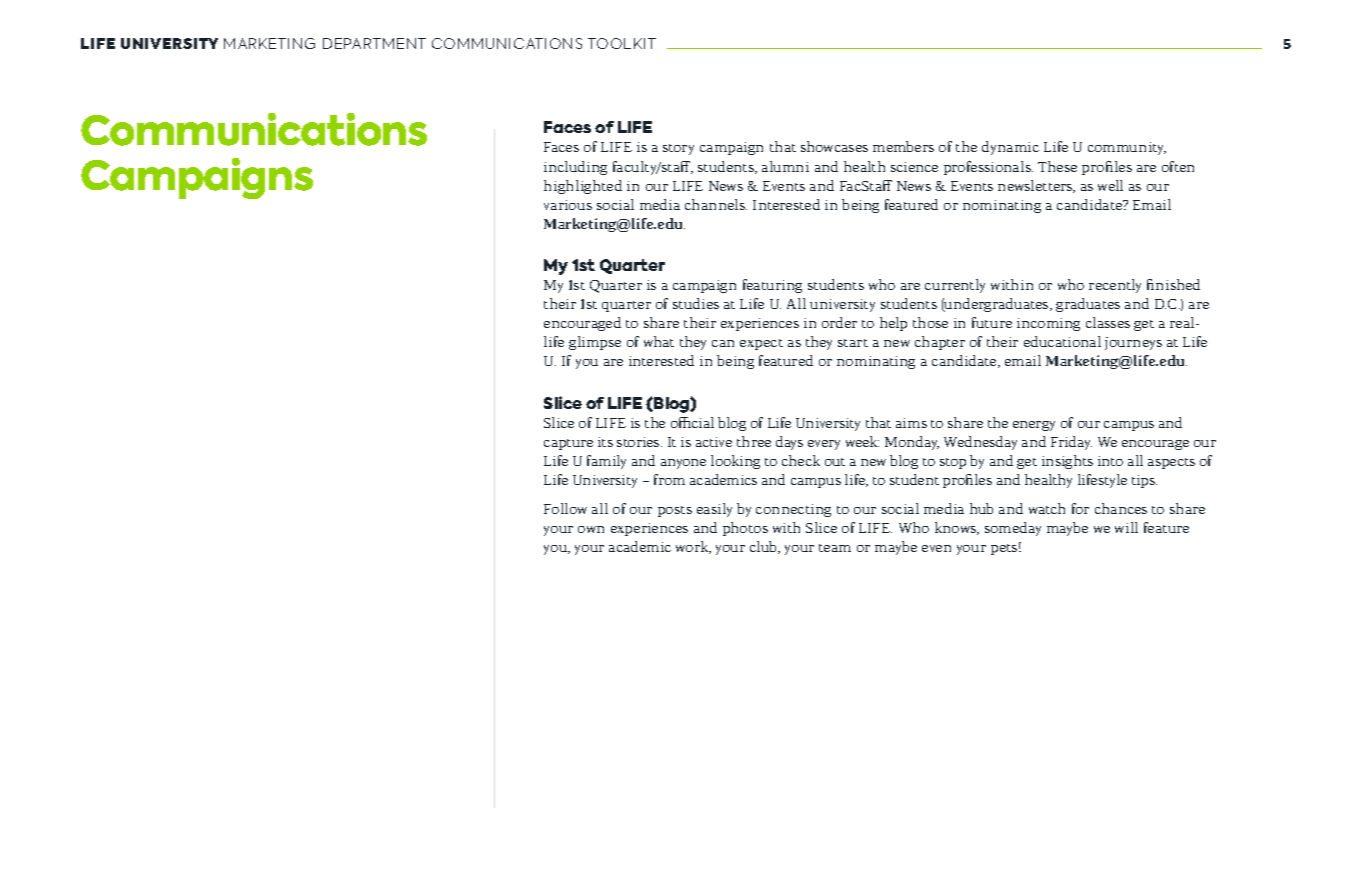  What do you see at coordinates (1127, 148) in the screenshot?
I see `community` at bounding box center [1127, 148].
